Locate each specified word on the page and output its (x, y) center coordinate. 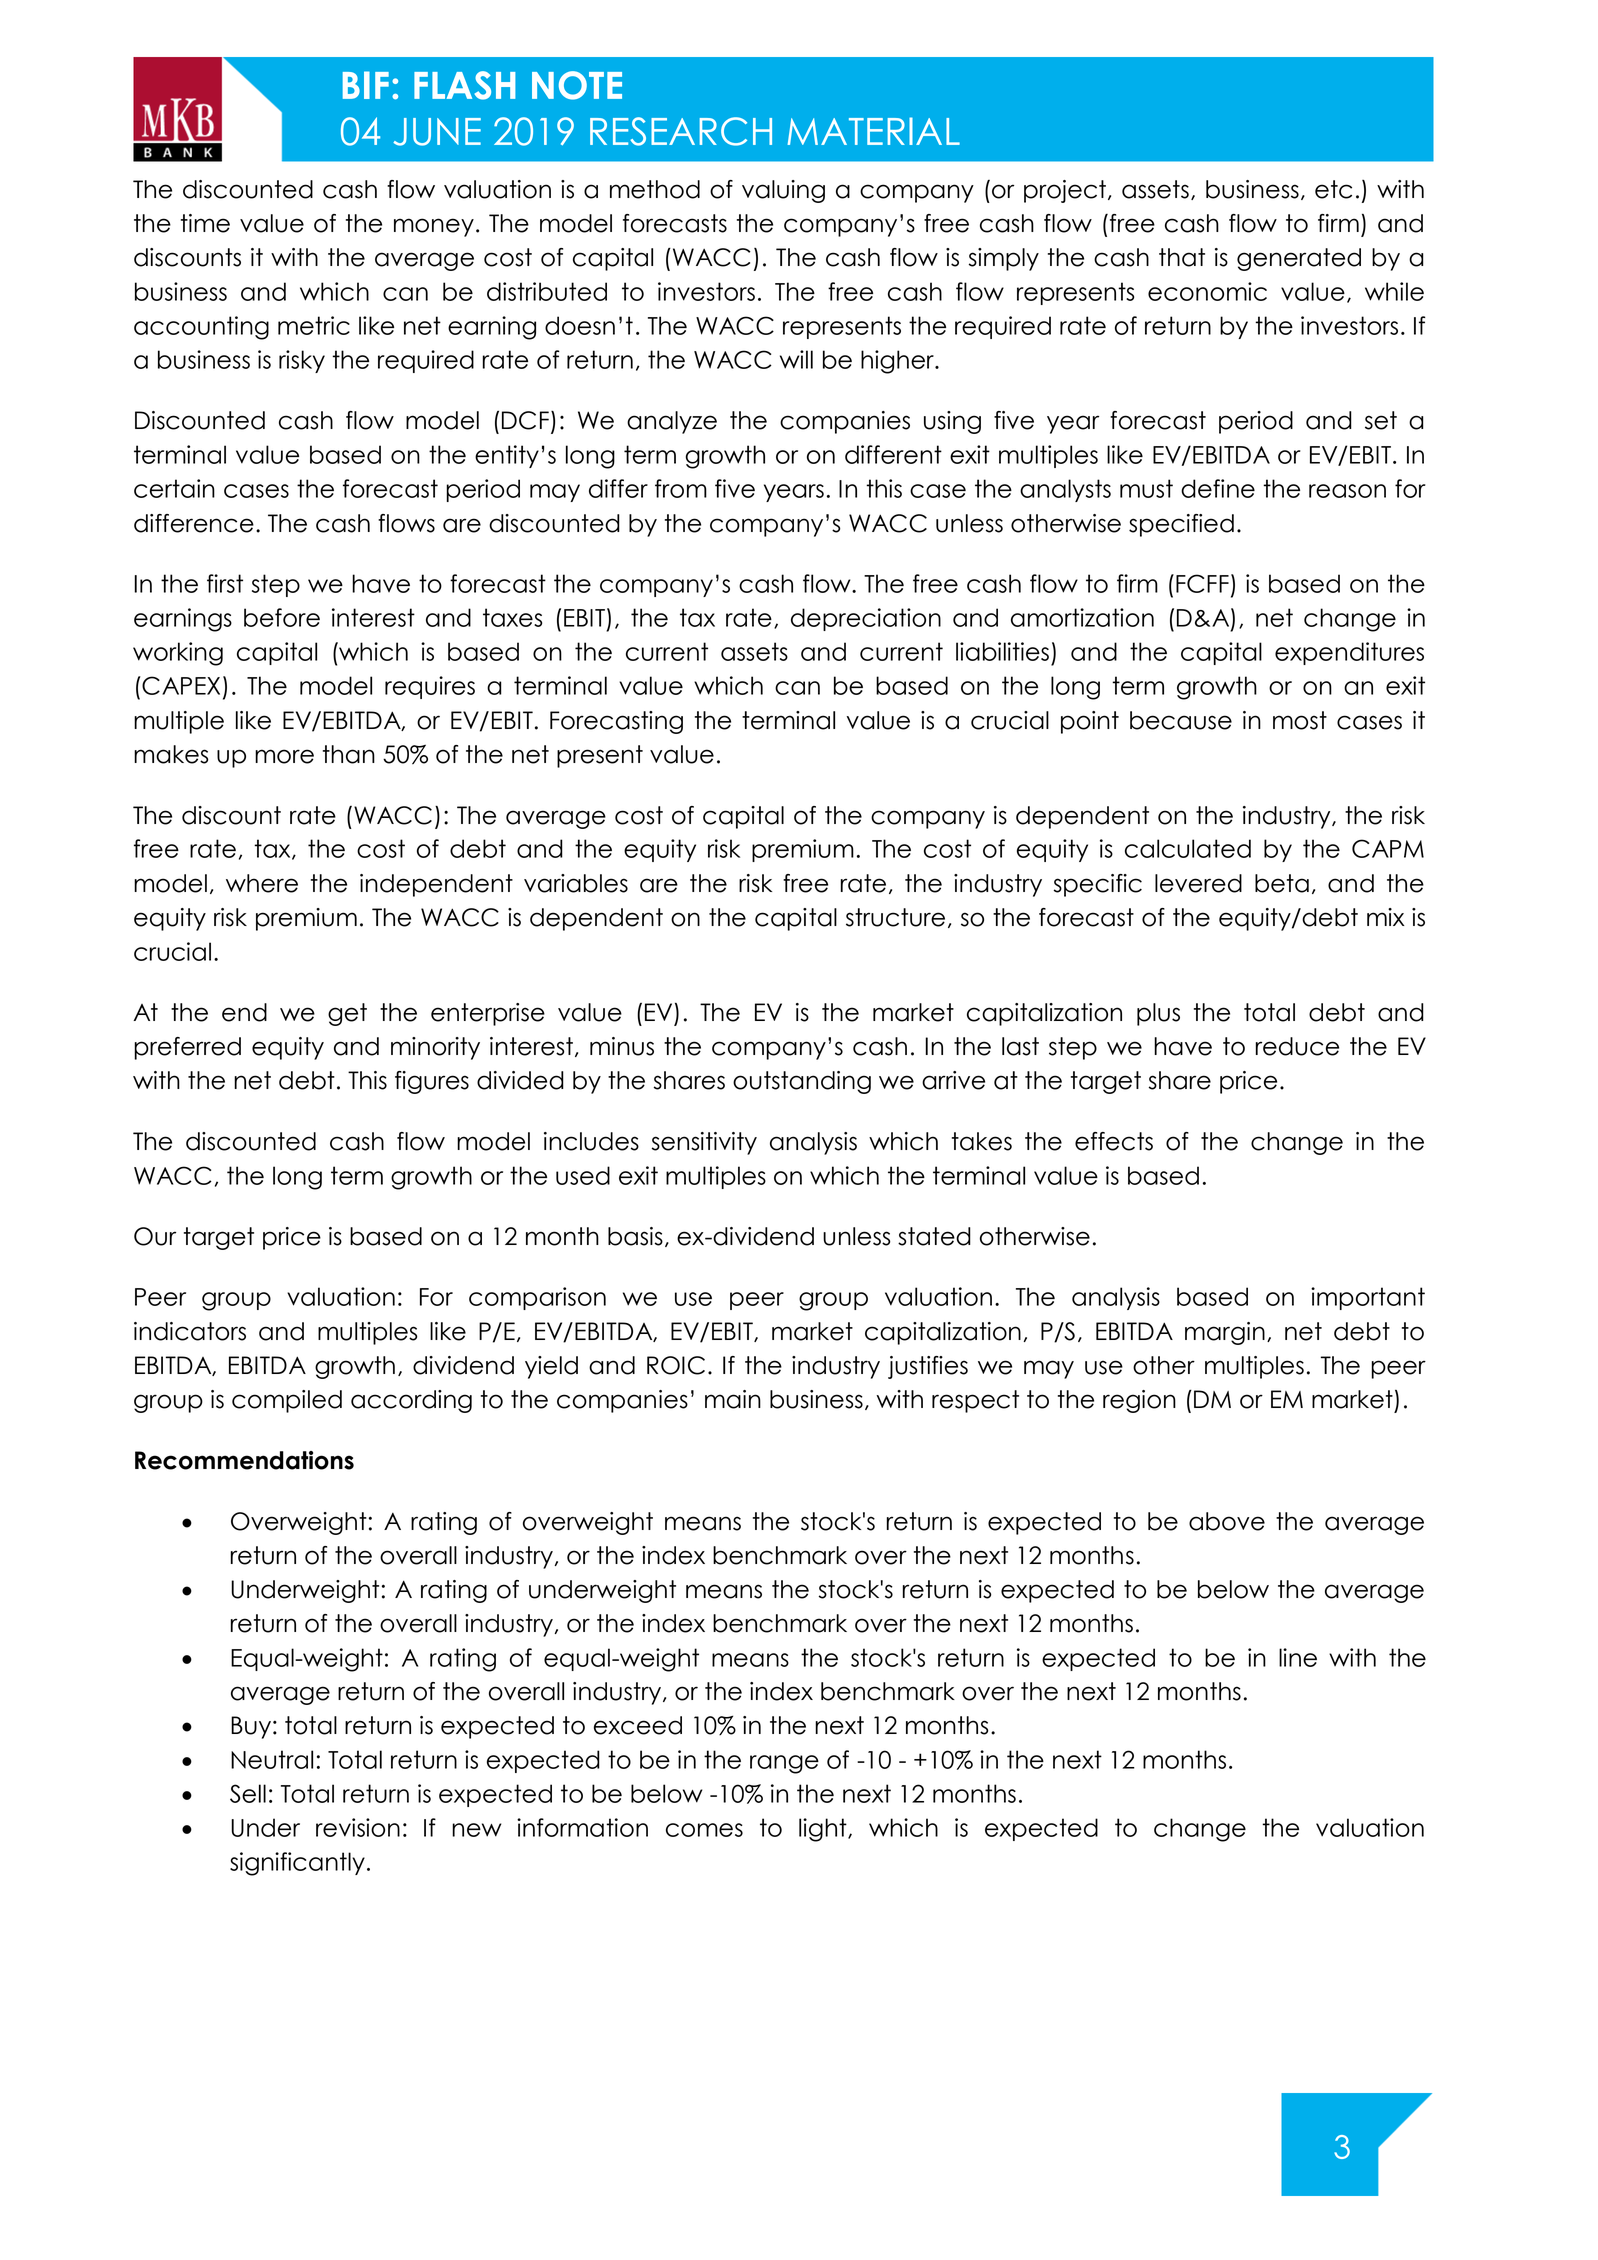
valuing (783, 191)
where (262, 883)
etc (1333, 189)
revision (358, 1827)
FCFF (1202, 583)
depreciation (866, 619)
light (824, 1830)
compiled (287, 1401)
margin (1225, 1333)
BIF (366, 85)
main (733, 1399)
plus (1158, 1014)
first (225, 583)
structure (895, 917)
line (1298, 1657)
